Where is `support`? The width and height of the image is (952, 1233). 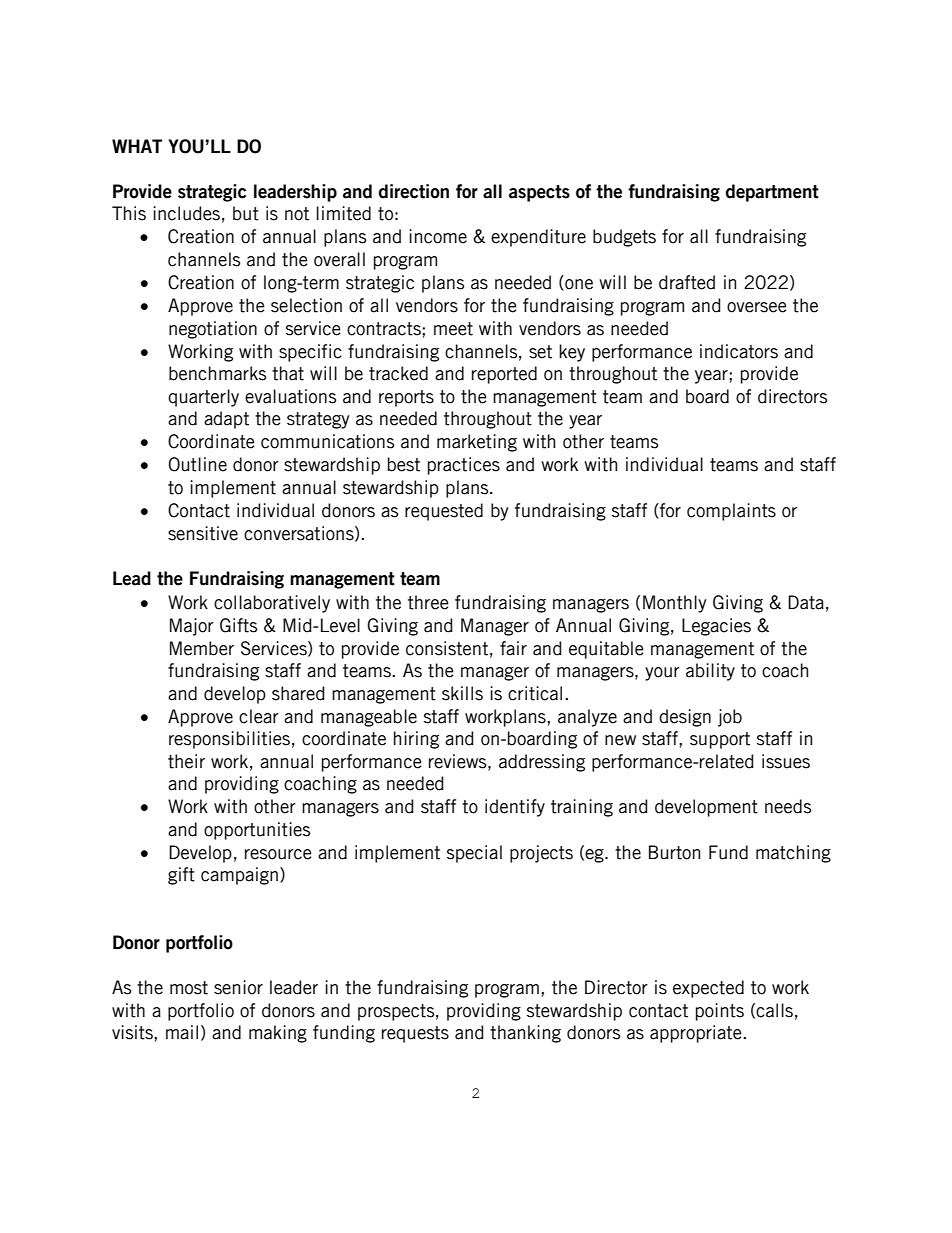
support is located at coordinates (720, 740).
